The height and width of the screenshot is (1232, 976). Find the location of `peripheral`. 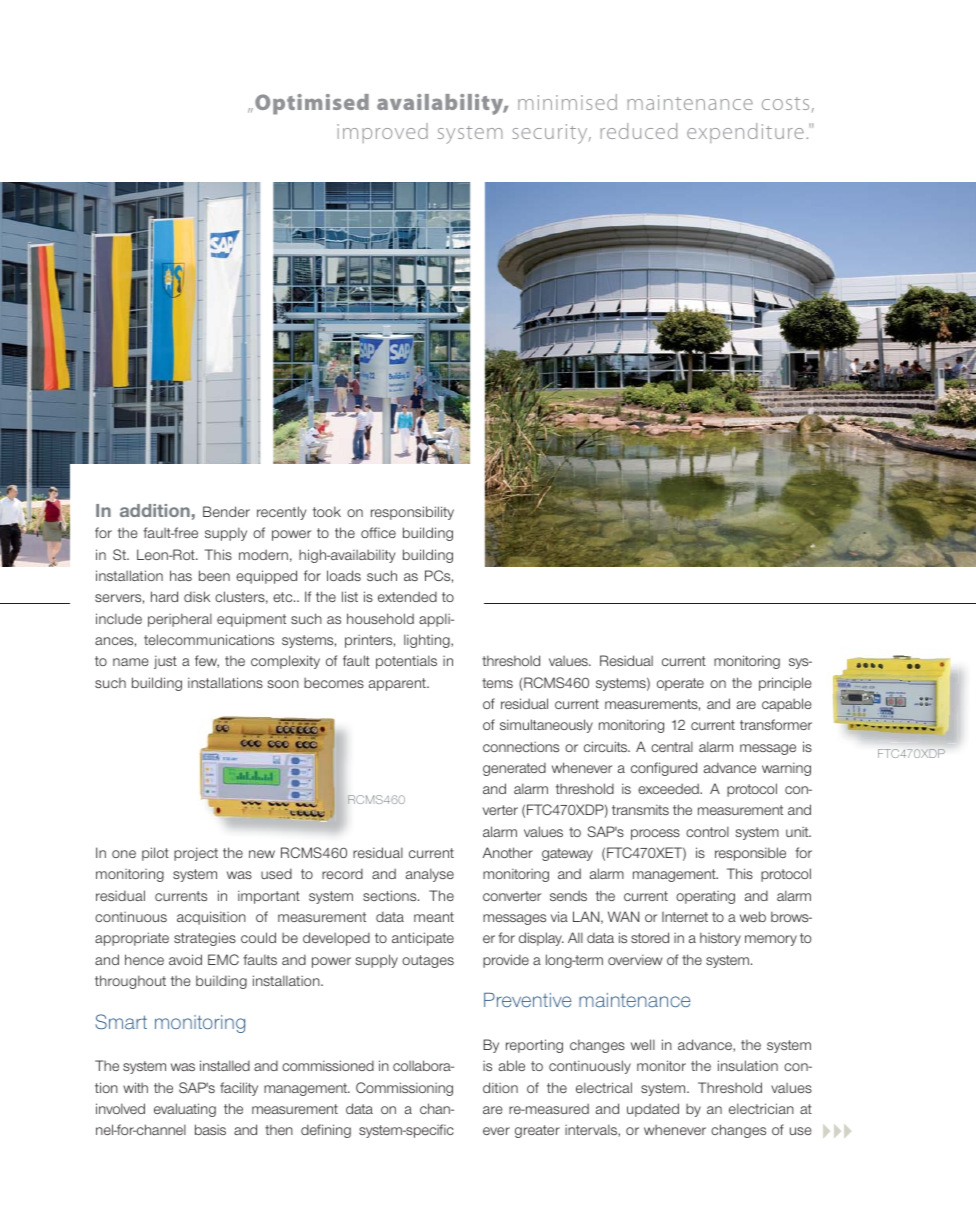

peripheral is located at coordinates (180, 620).
